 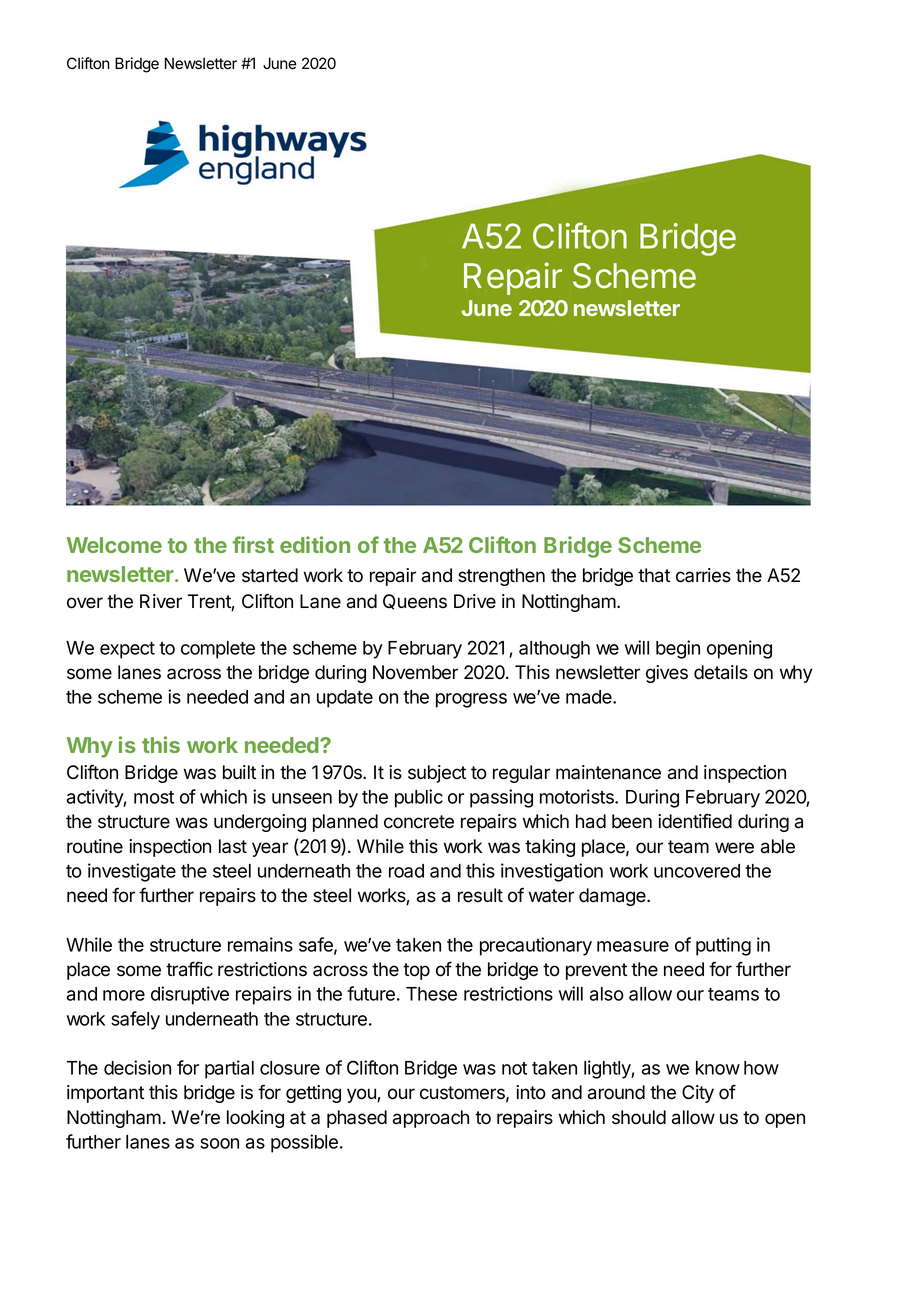 I want to click on progress, so click(x=471, y=700).
